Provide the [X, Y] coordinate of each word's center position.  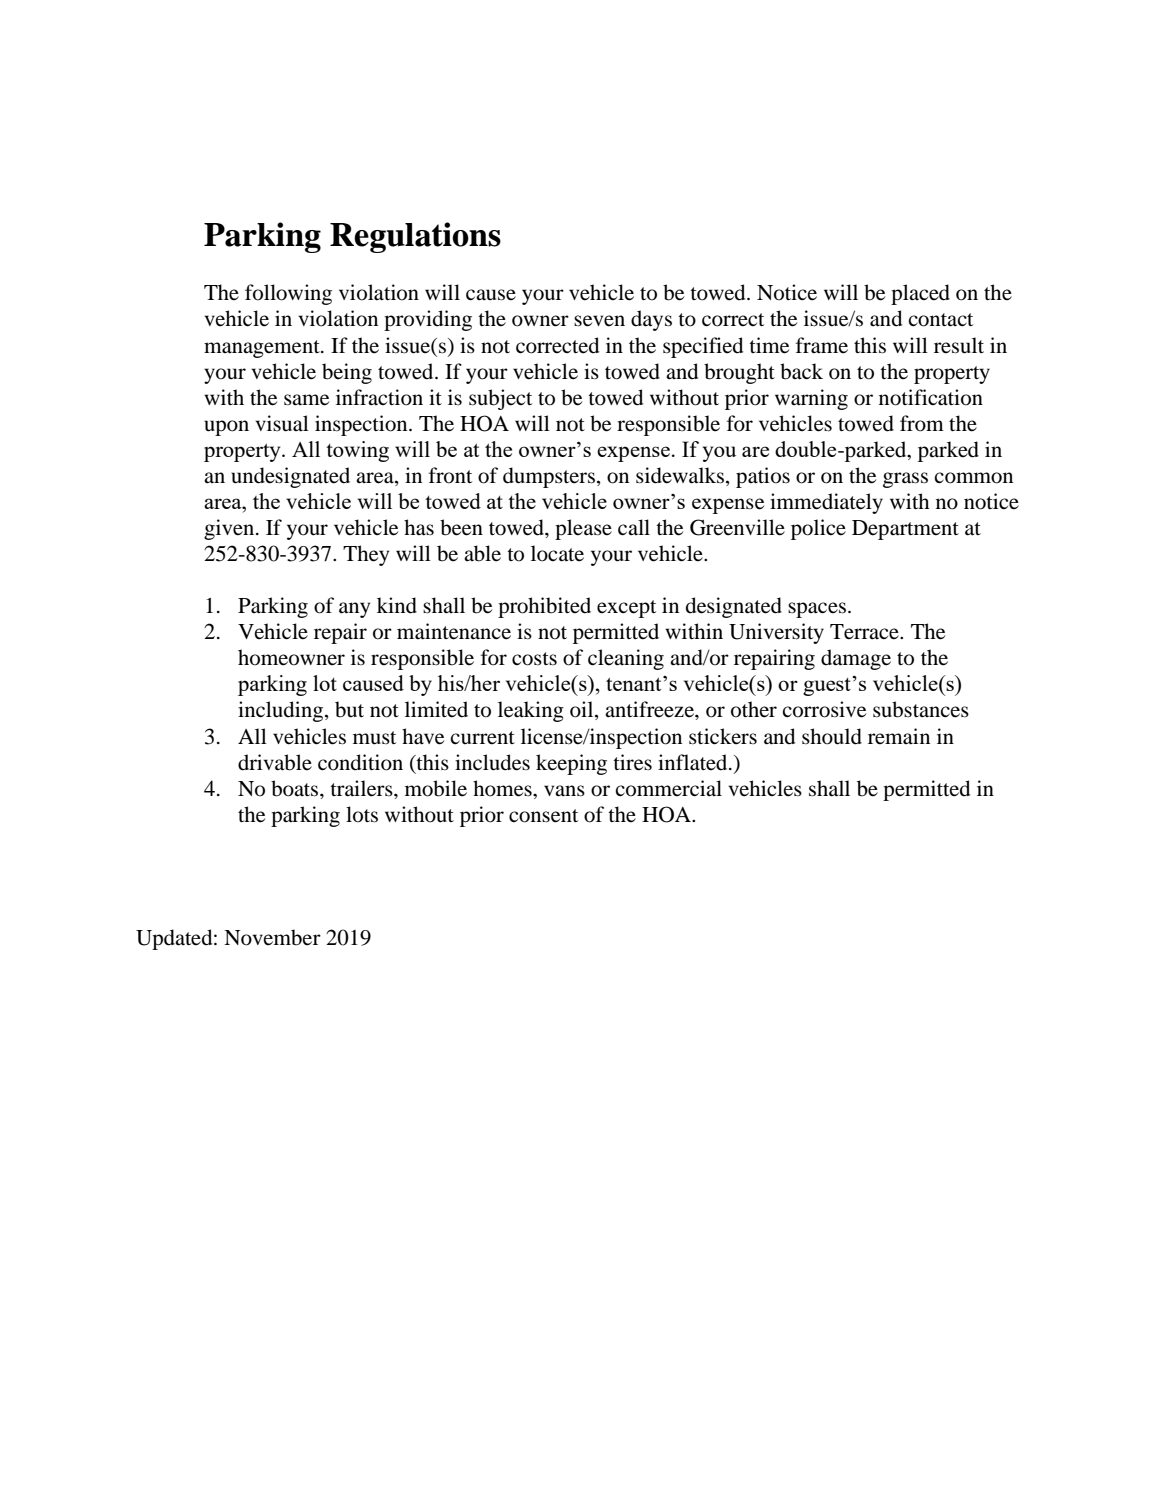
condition [360, 762]
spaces [817, 610]
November [272, 937]
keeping [571, 764]
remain [899, 736]
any [354, 610]
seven [599, 321]
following [288, 294]
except [626, 609]
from [922, 423]
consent [543, 816]
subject [500, 399]
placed [920, 294]
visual [282, 423]
